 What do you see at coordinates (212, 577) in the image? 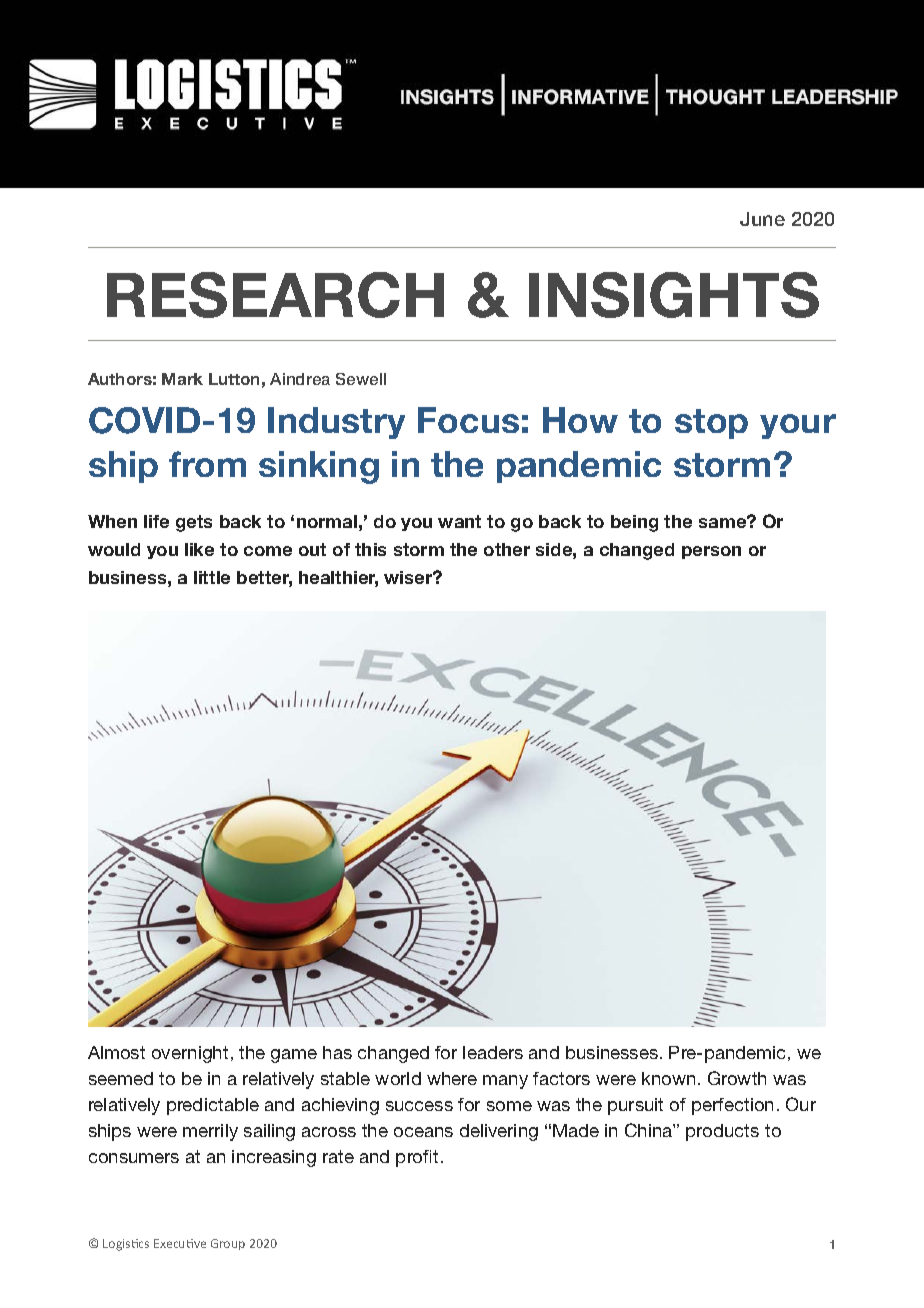
I see `little` at bounding box center [212, 577].
